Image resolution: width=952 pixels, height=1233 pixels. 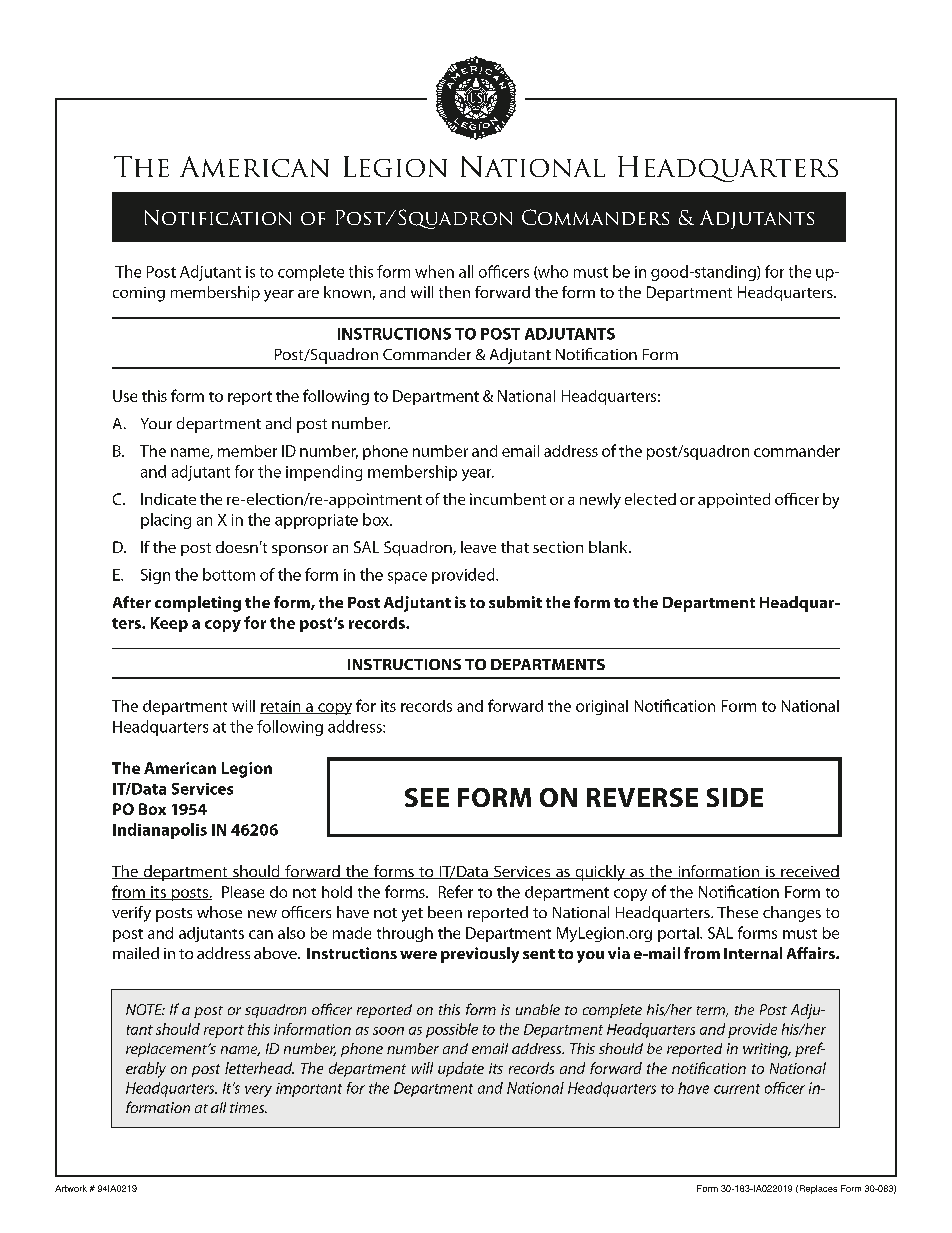 I want to click on are, so click(x=308, y=294).
